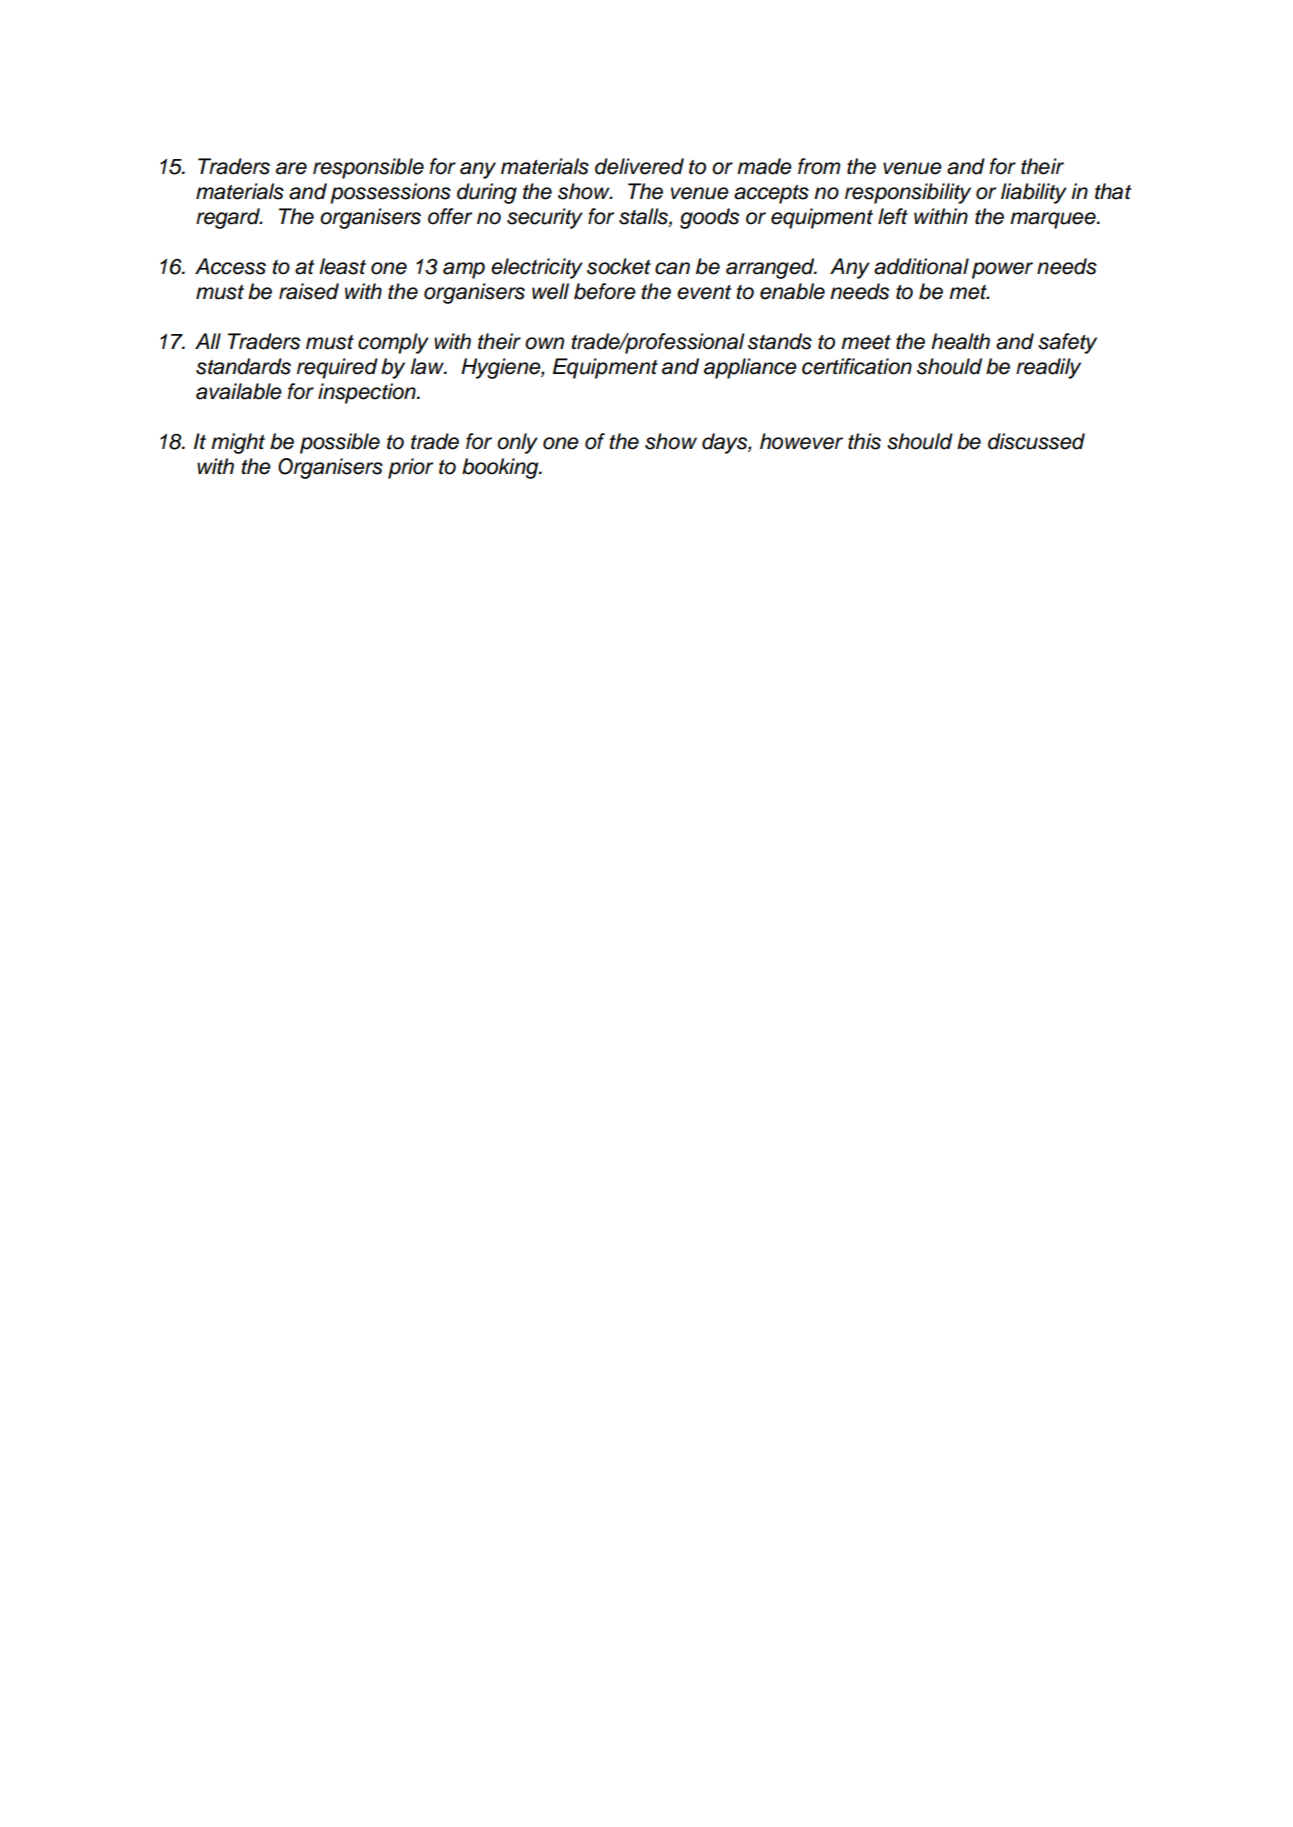 The height and width of the screenshot is (1827, 1293). Describe the element at coordinates (342, 266) in the screenshot. I see `least` at that location.
